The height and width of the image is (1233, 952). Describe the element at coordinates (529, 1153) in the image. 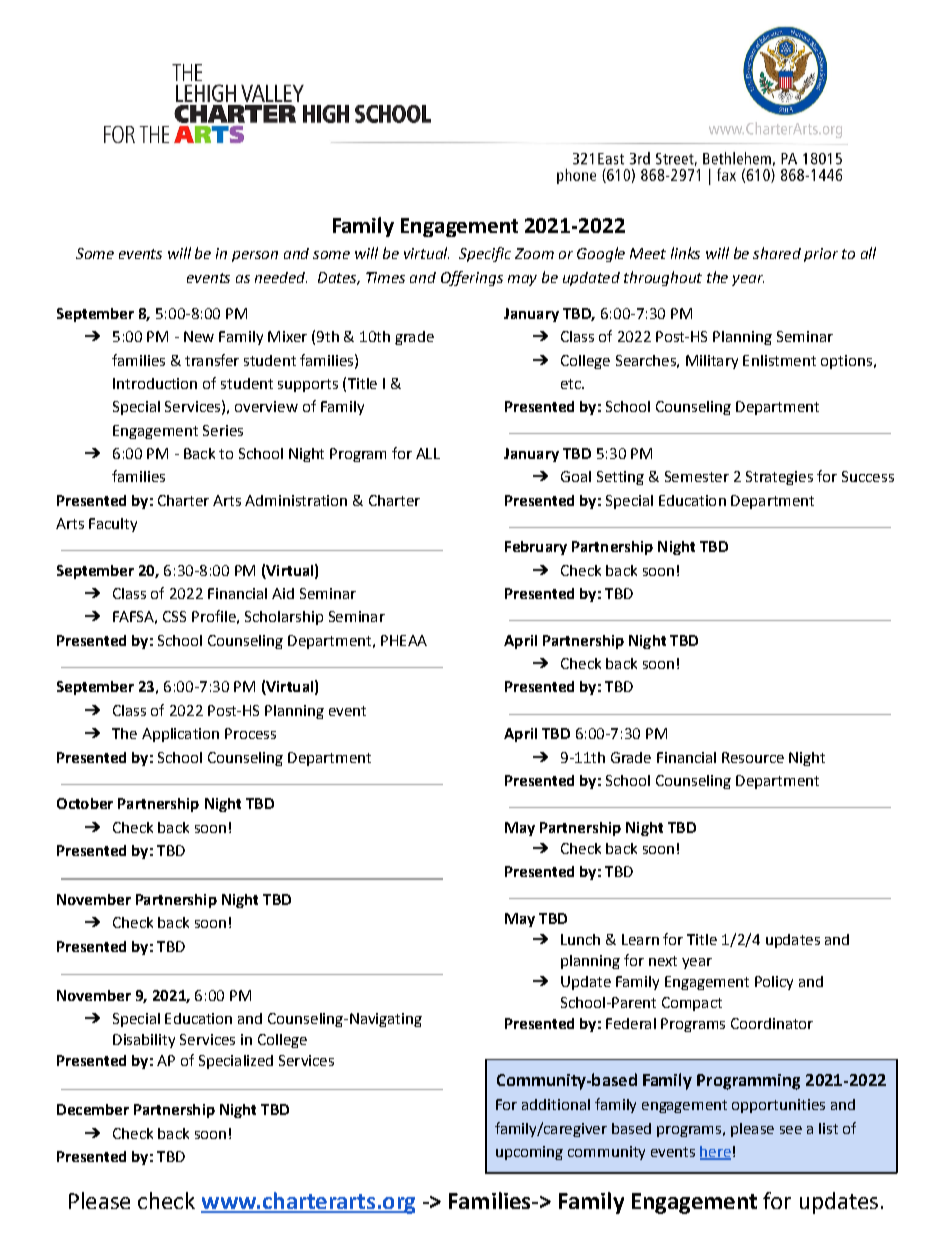

I see `upcoming` at that location.
